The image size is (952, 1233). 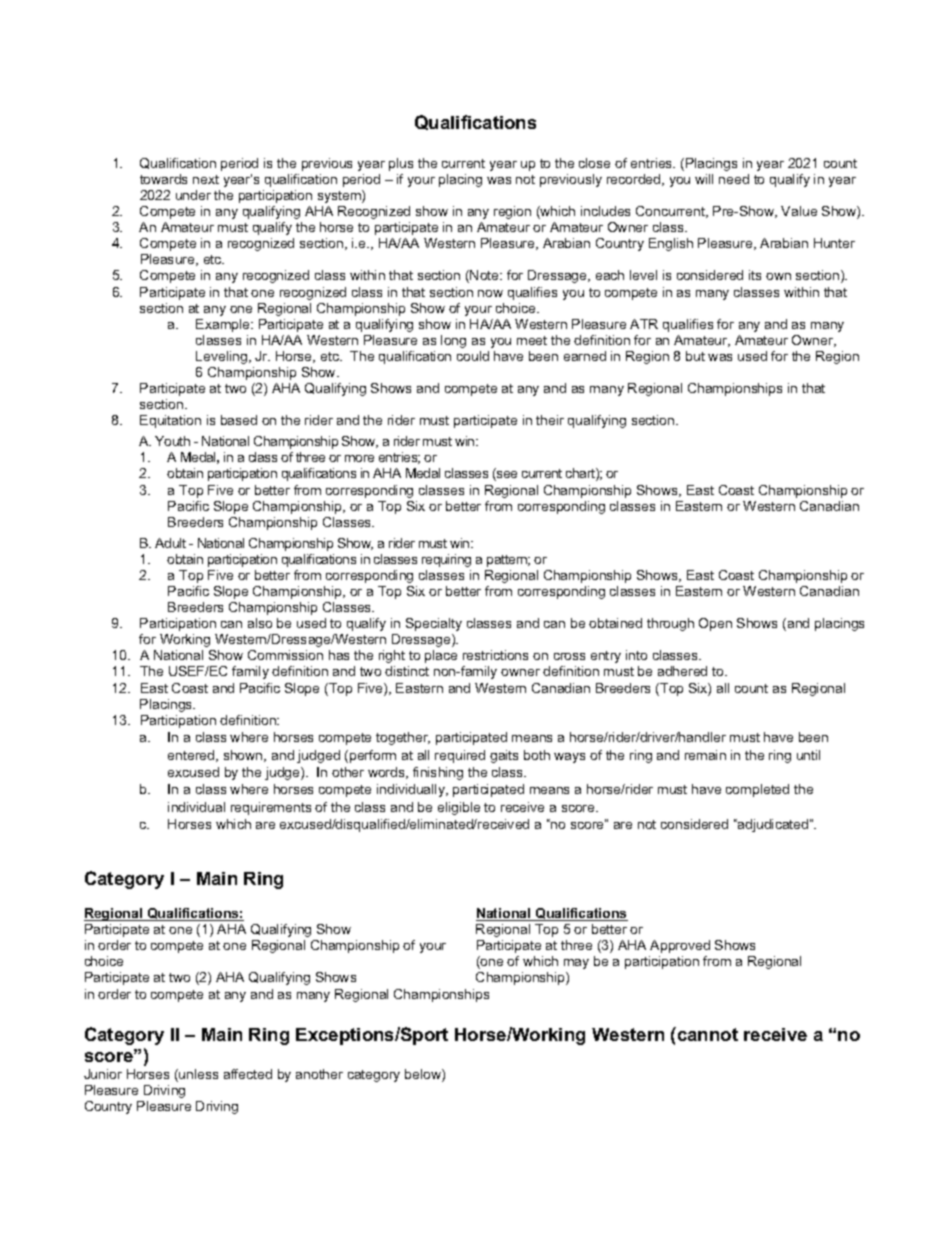 What do you see at coordinates (434, 624) in the screenshot?
I see `Specialty` at bounding box center [434, 624].
